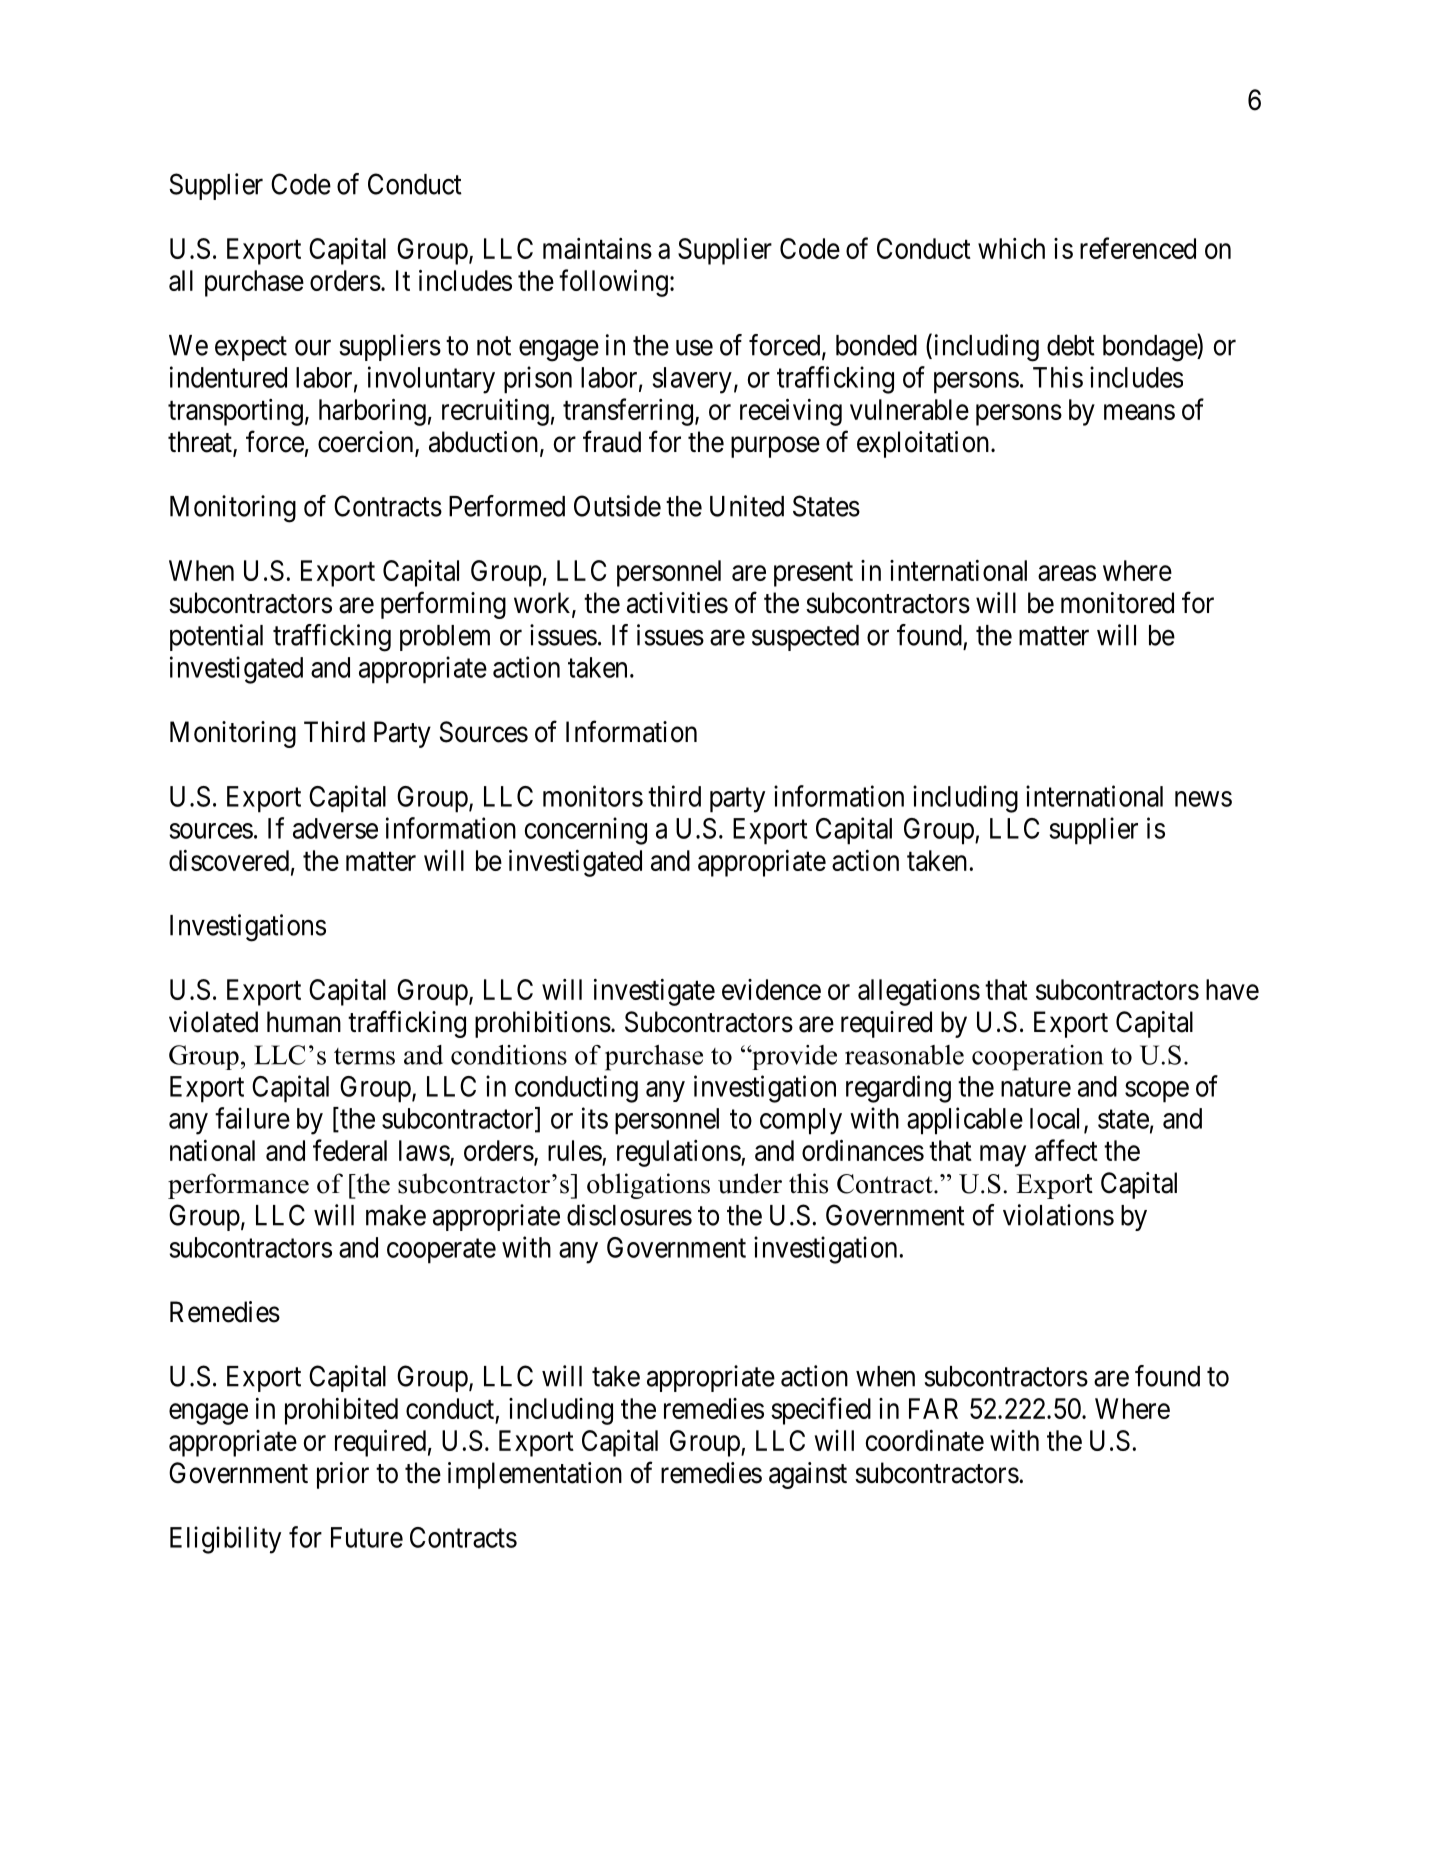 The width and height of the document is (1429, 1849). What do you see at coordinates (1157, 1092) in the document?
I see `scope` at bounding box center [1157, 1092].
